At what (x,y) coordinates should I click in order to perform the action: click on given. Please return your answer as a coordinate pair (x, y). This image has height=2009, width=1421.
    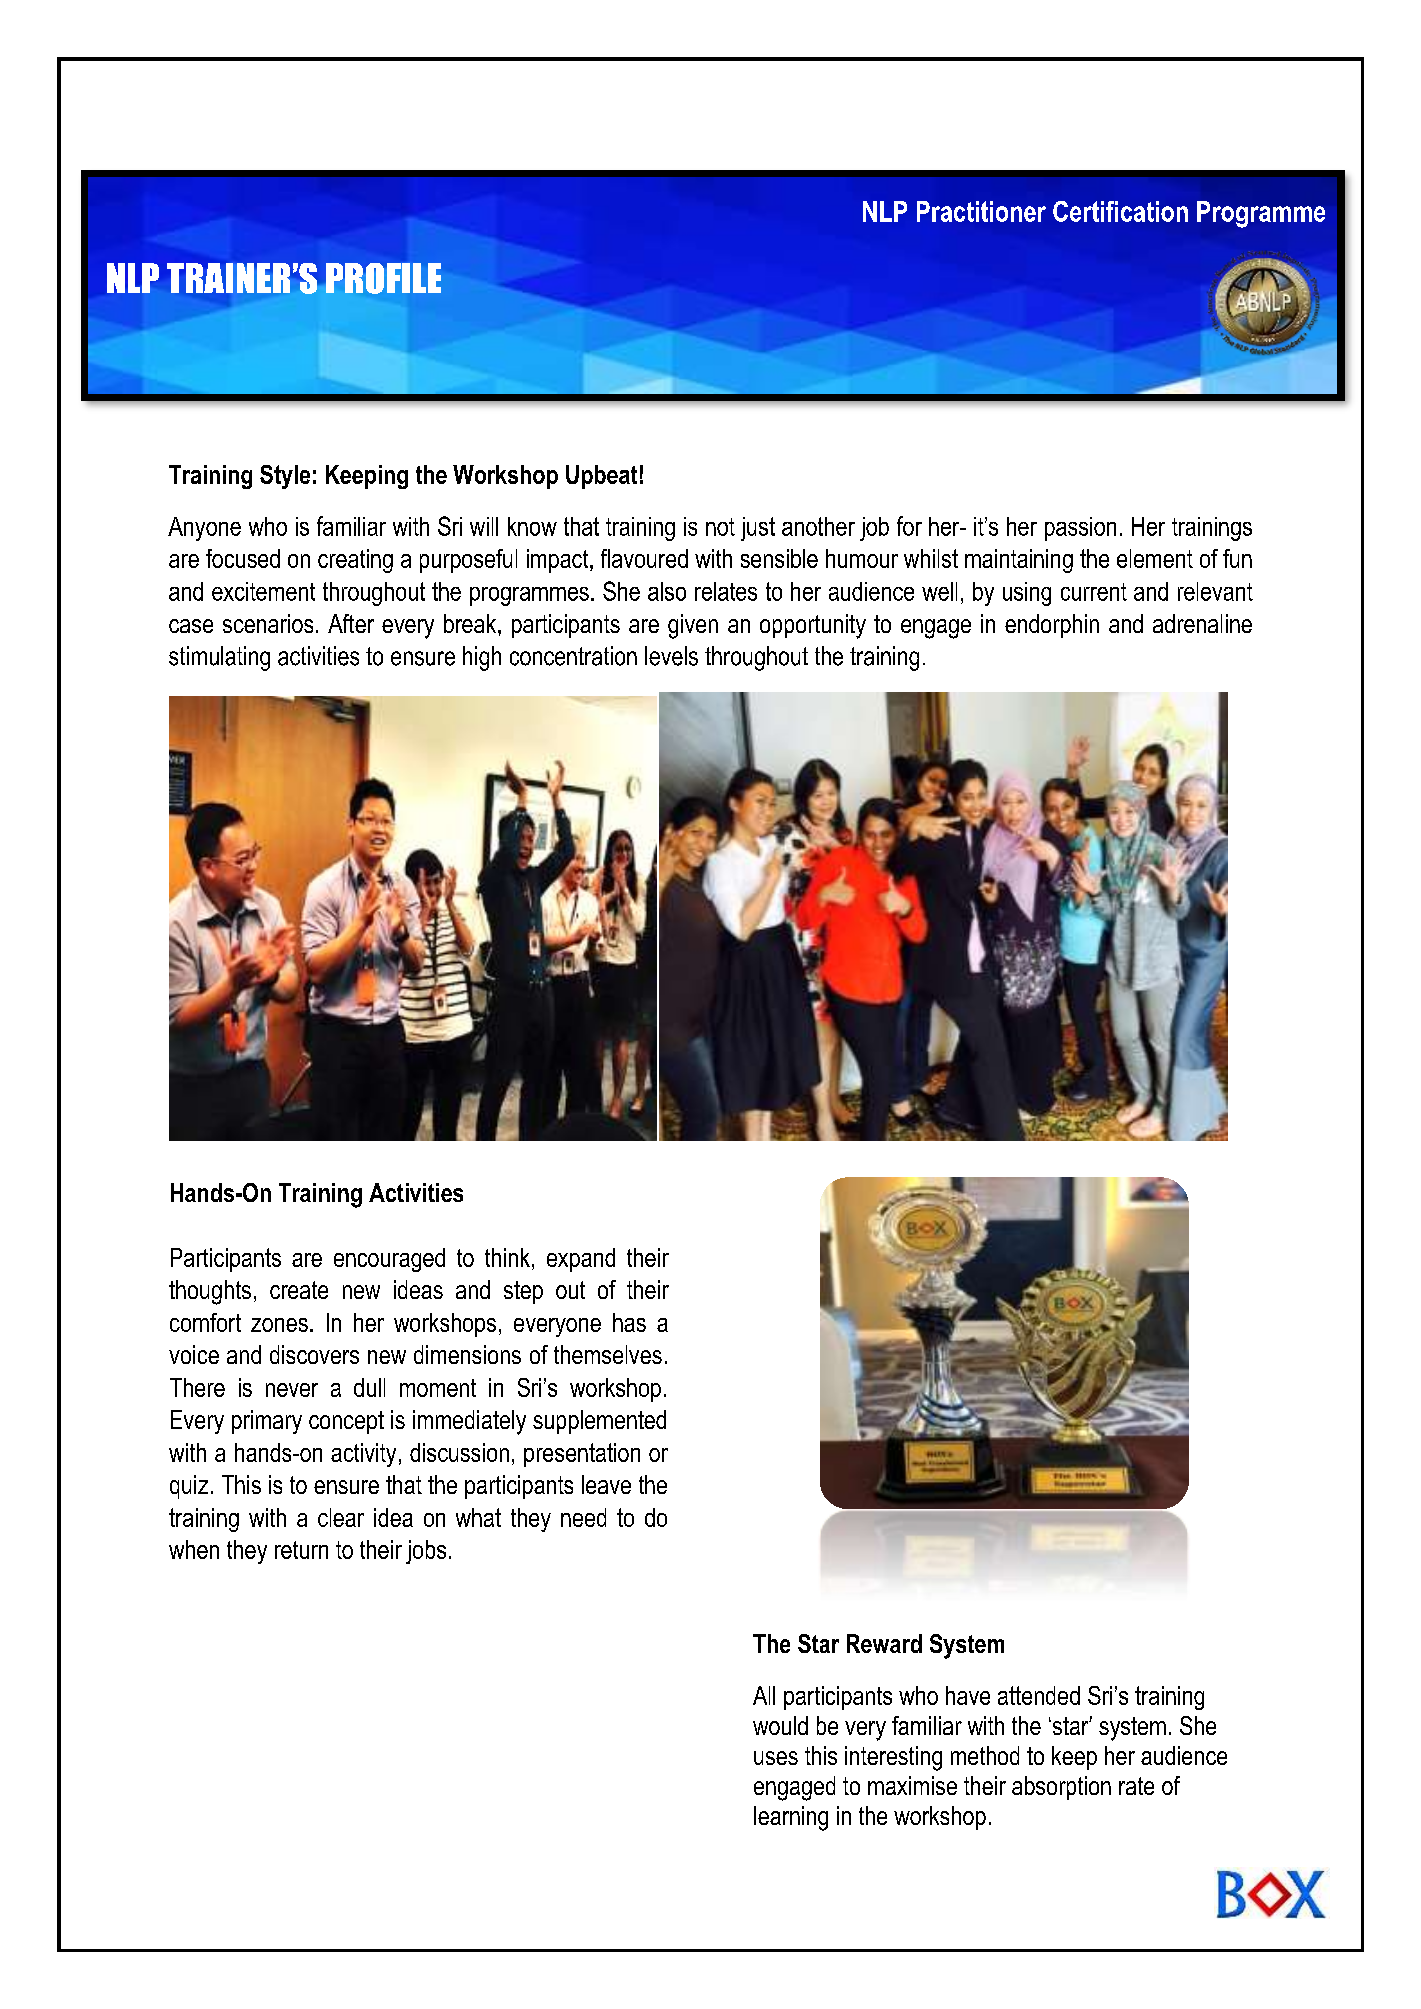
    Looking at the image, I should click on (693, 626).
